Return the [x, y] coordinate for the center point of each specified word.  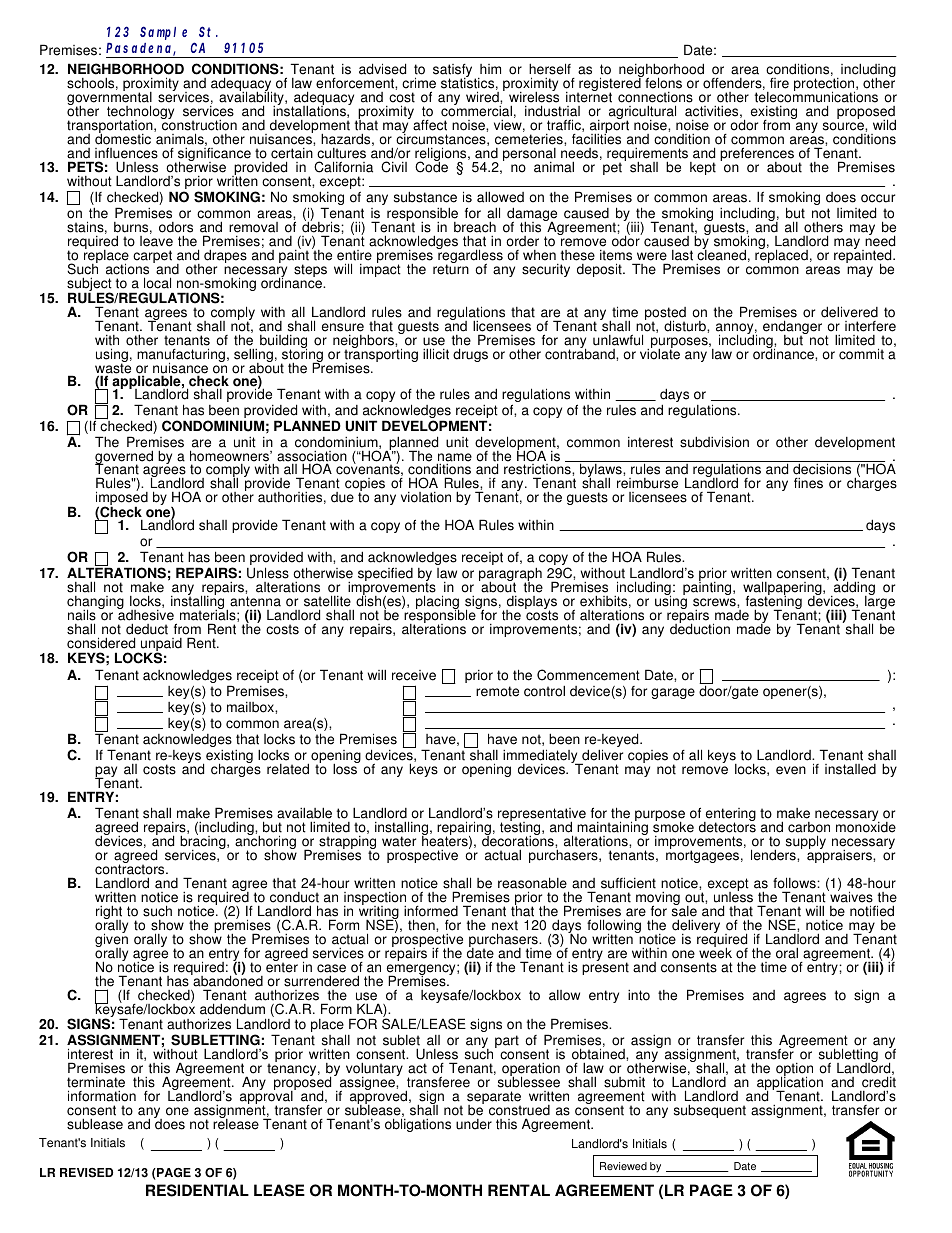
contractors [131, 871]
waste [113, 368]
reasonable [532, 883]
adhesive [146, 614]
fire [779, 83]
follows [795, 883]
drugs [470, 355]
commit [861, 354]
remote [497, 691]
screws [715, 602]
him [490, 69]
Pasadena [141, 49]
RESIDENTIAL [197, 1190]
